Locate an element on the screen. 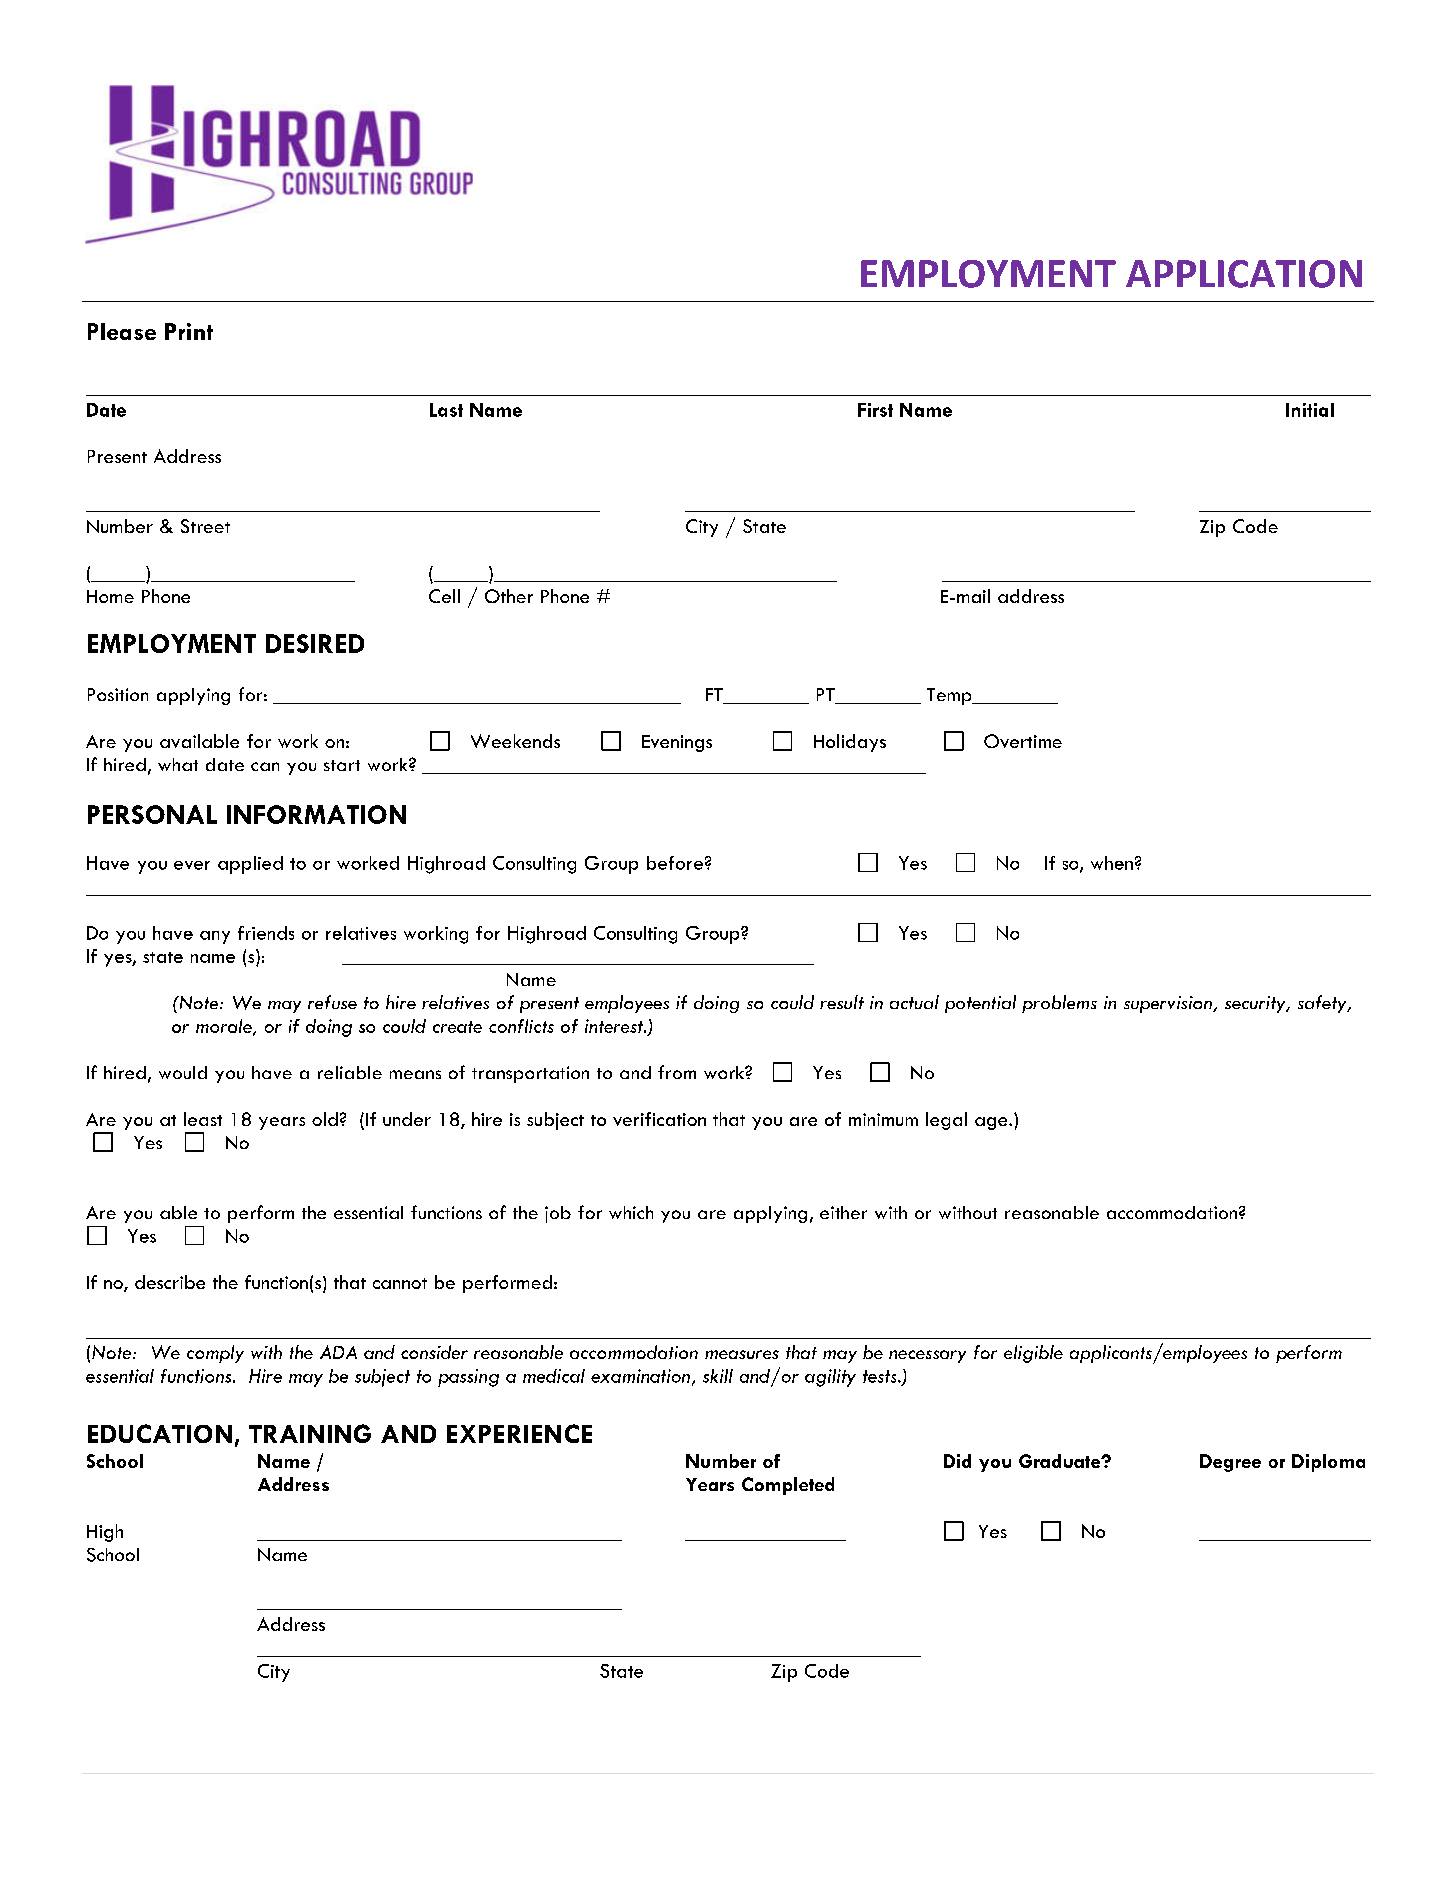 This screenshot has width=1456, height=1884. Evenings is located at coordinates (677, 743).
